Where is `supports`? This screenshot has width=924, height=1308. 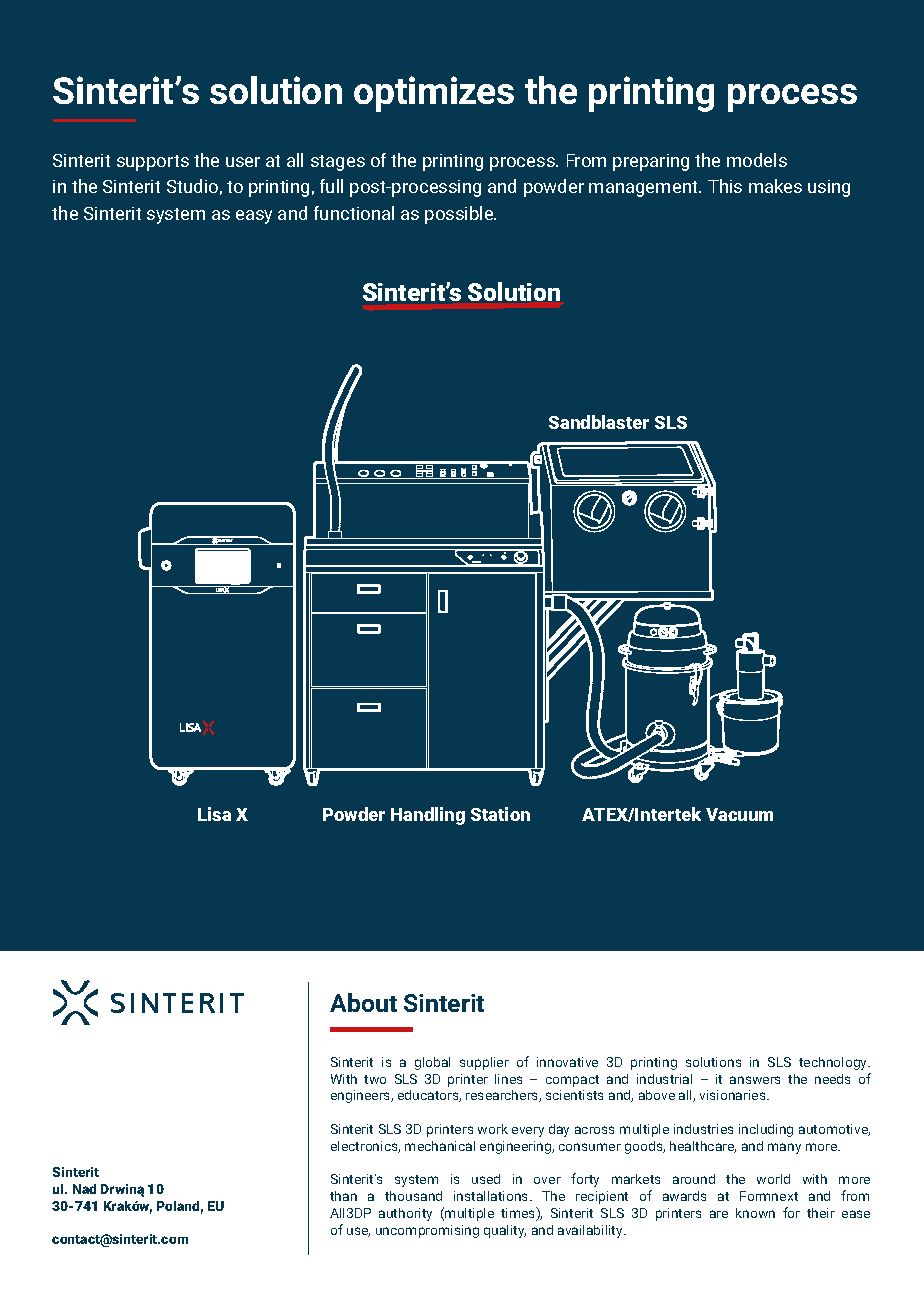 supports is located at coordinates (153, 163).
